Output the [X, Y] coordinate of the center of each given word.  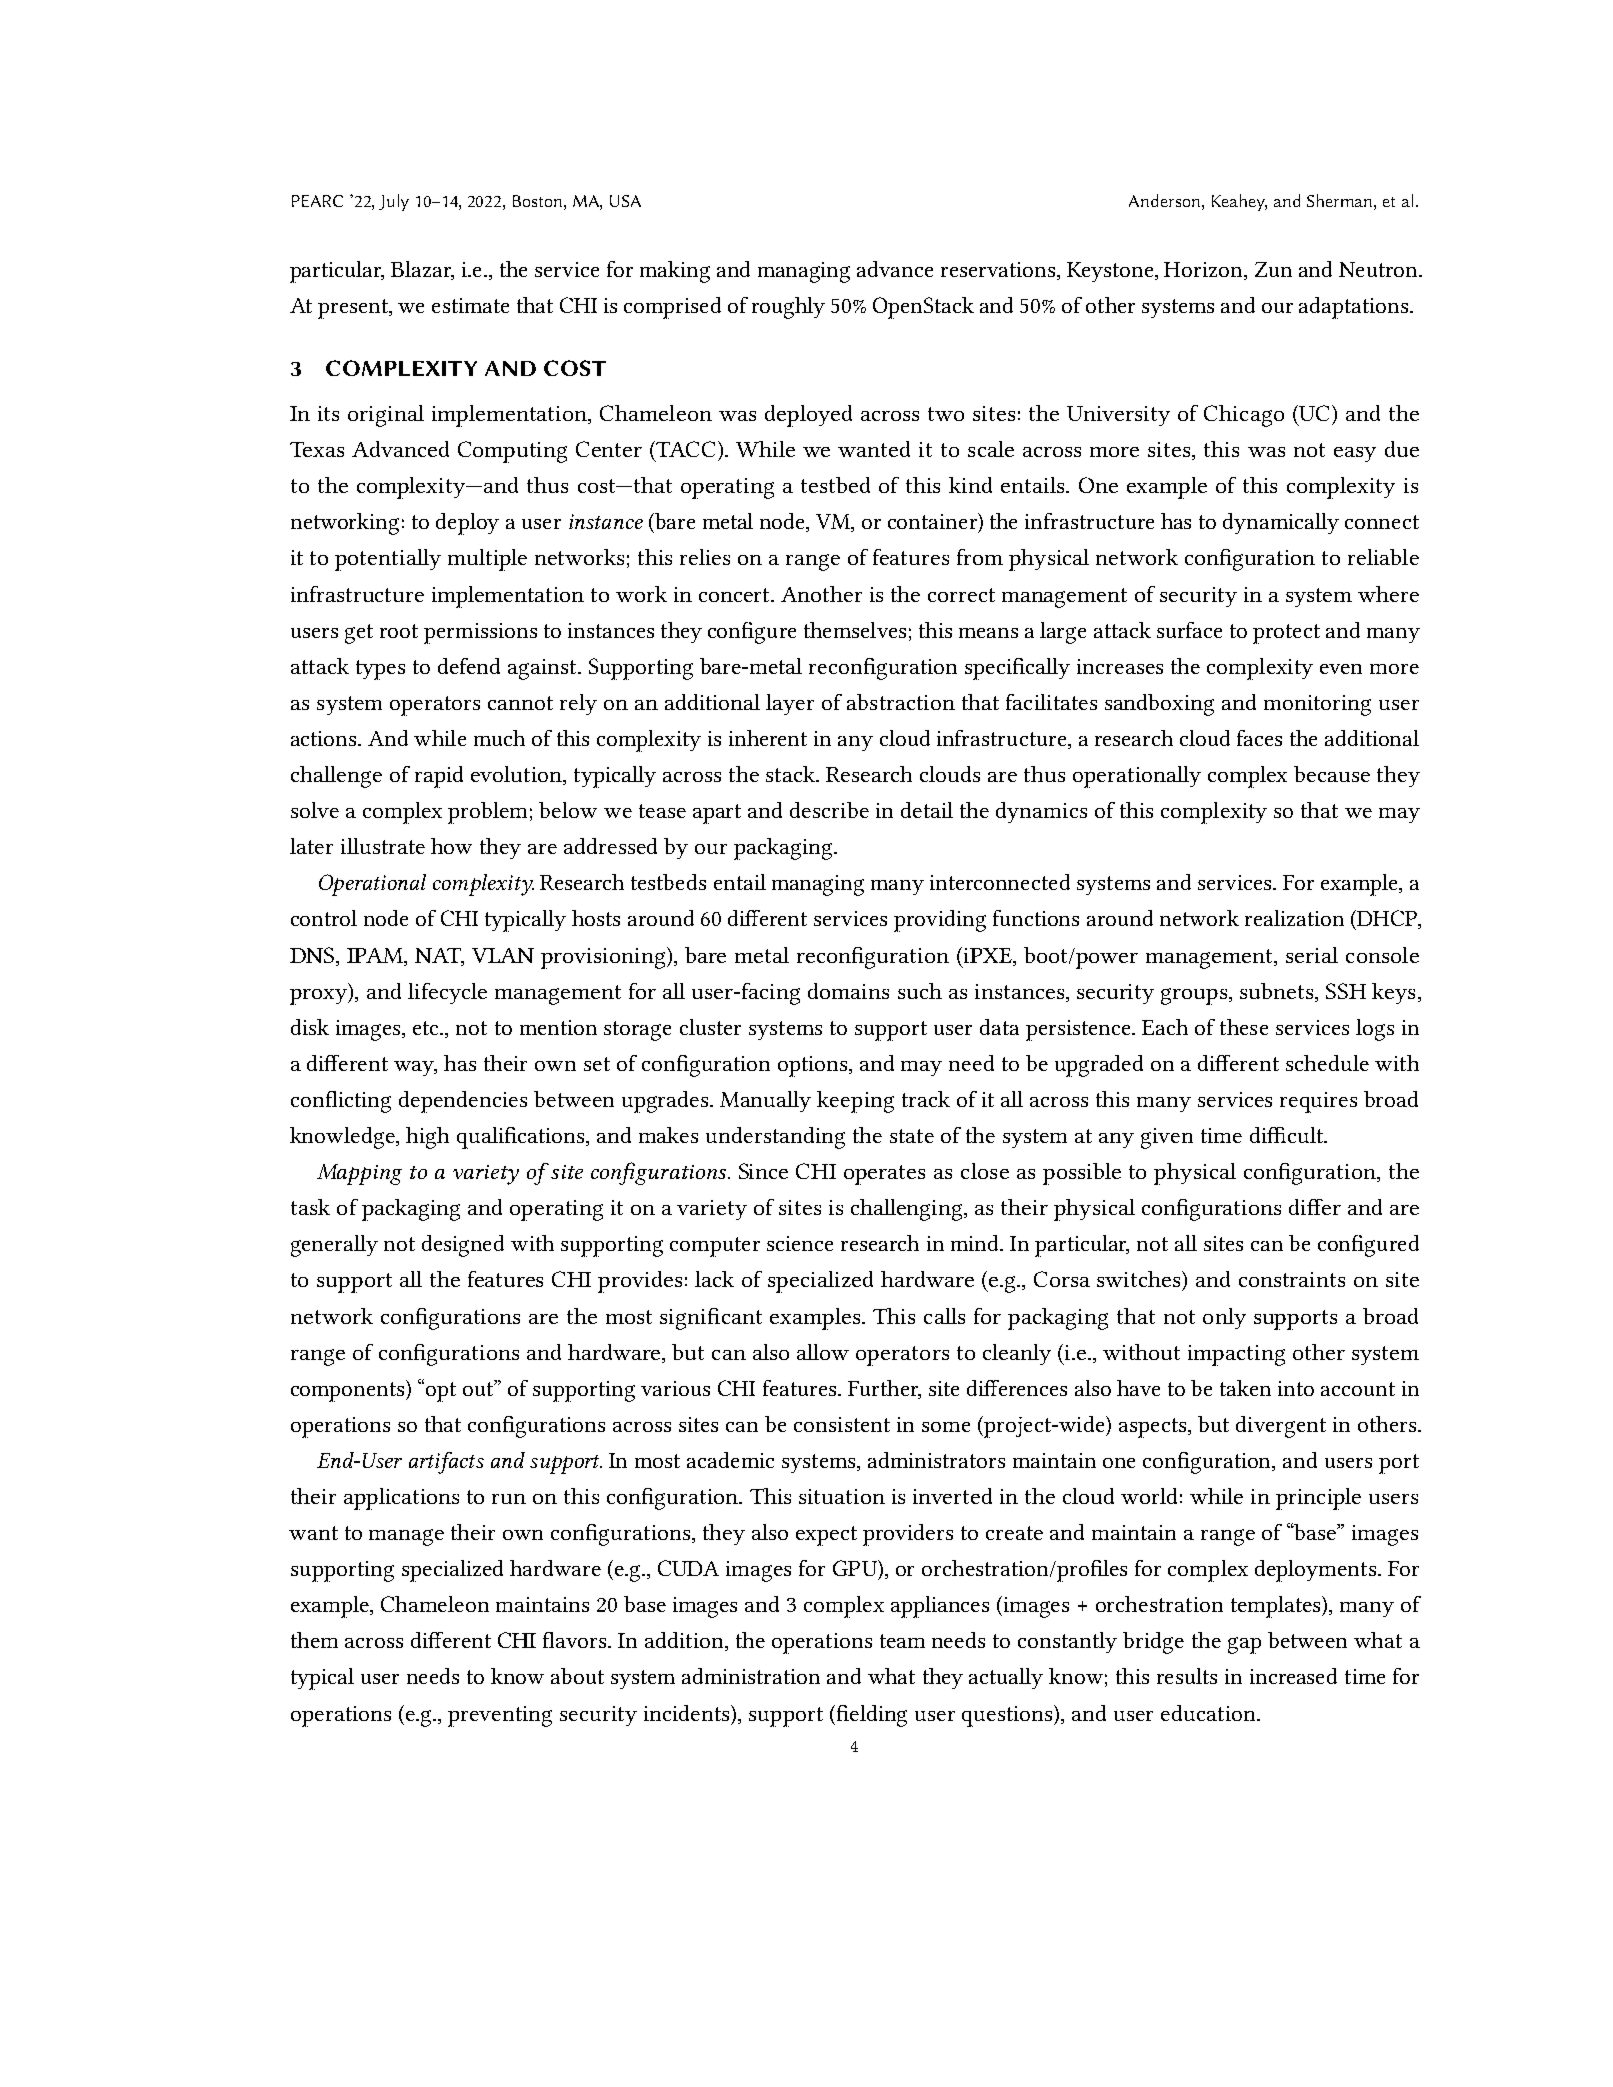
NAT [439, 956]
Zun [1273, 269]
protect [1286, 634]
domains [848, 991]
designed [463, 1246]
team [902, 1641]
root [399, 631]
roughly [788, 308]
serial [1312, 955]
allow [823, 1352]
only [1224, 1318]
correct [961, 595]
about [577, 1676]
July [394, 202]
